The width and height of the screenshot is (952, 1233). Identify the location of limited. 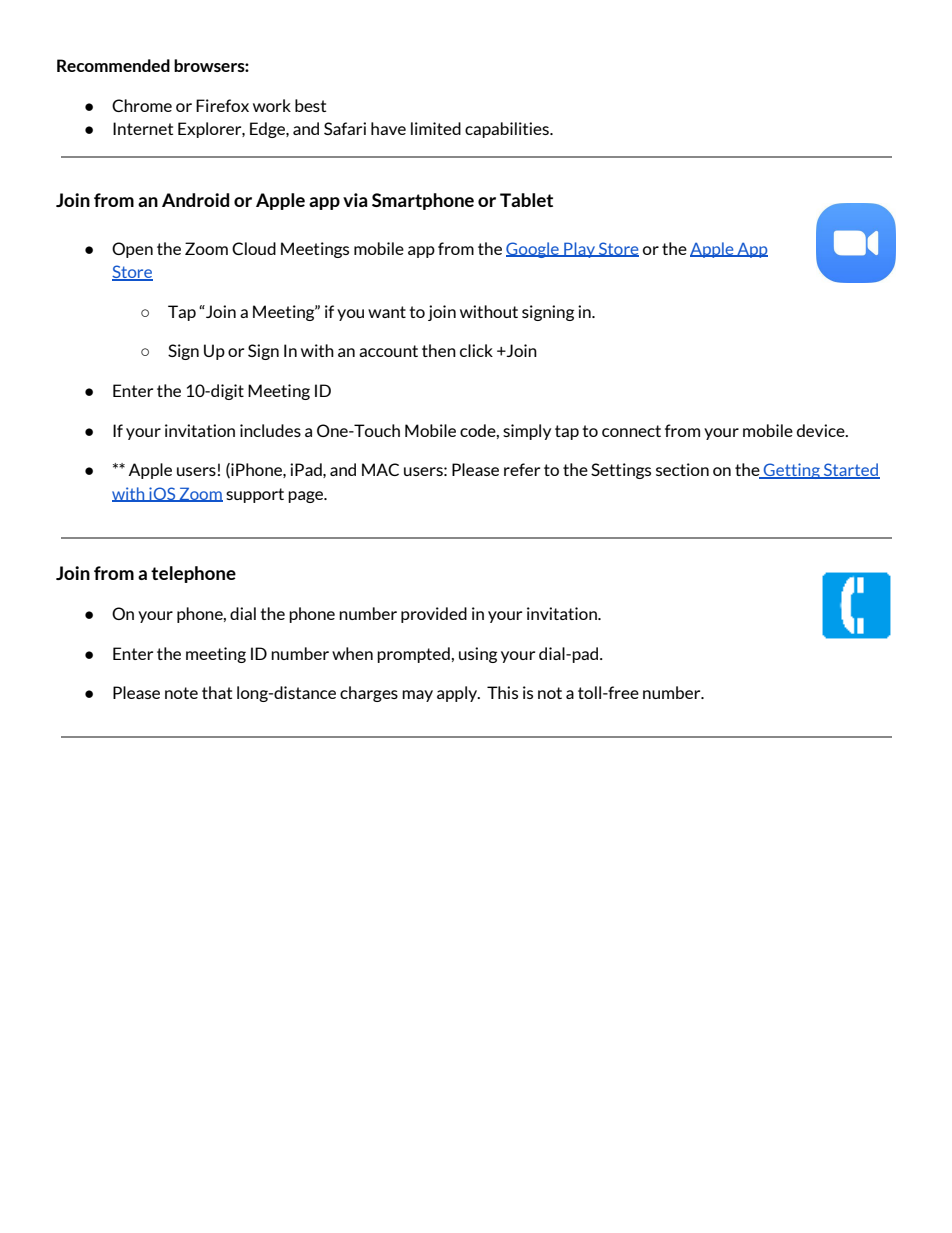
(436, 128).
